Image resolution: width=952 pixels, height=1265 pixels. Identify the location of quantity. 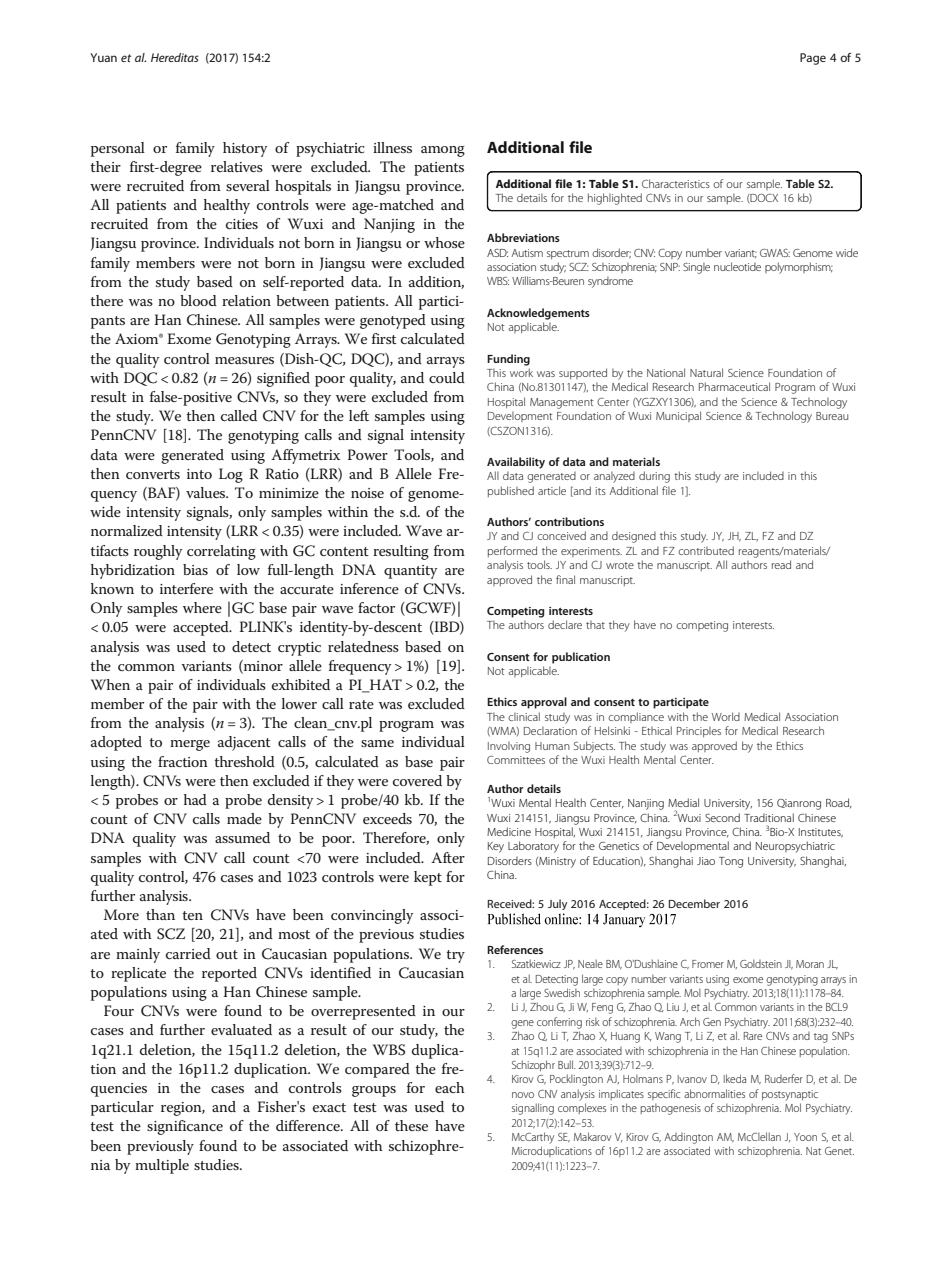
(410, 572).
